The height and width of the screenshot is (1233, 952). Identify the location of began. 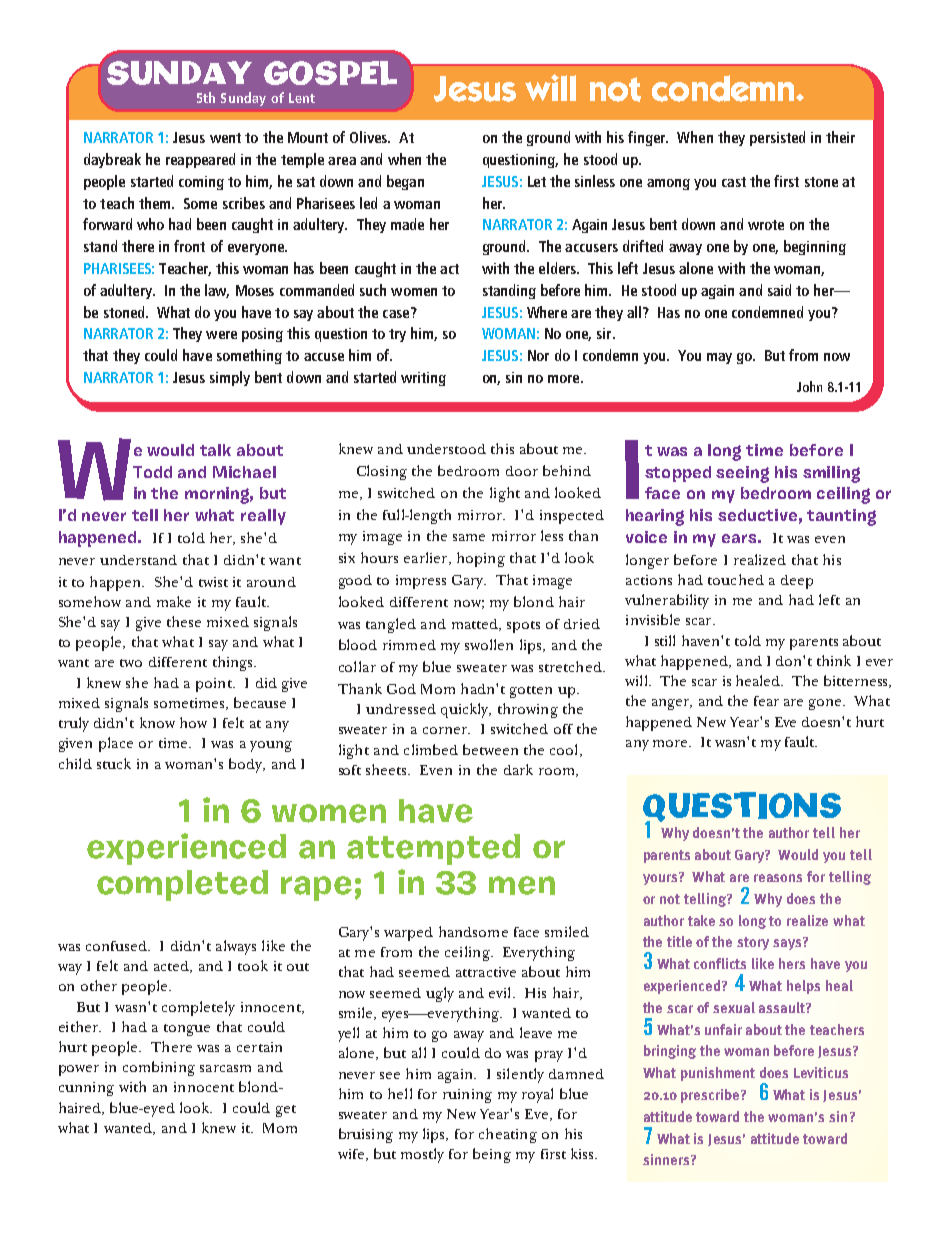
(405, 182).
